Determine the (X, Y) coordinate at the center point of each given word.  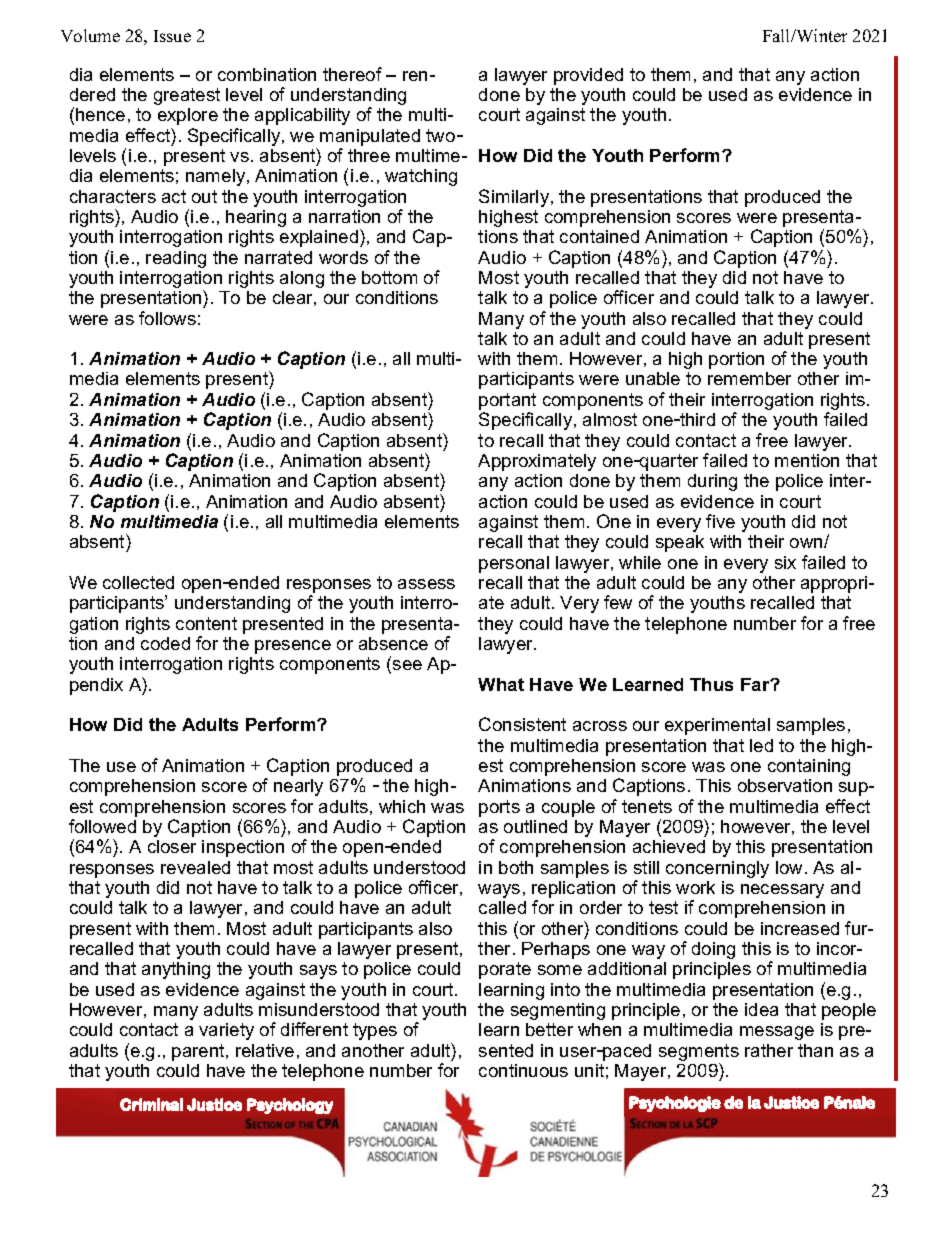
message (777, 1033)
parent (199, 1052)
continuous (523, 1070)
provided (588, 76)
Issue (172, 36)
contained (599, 236)
